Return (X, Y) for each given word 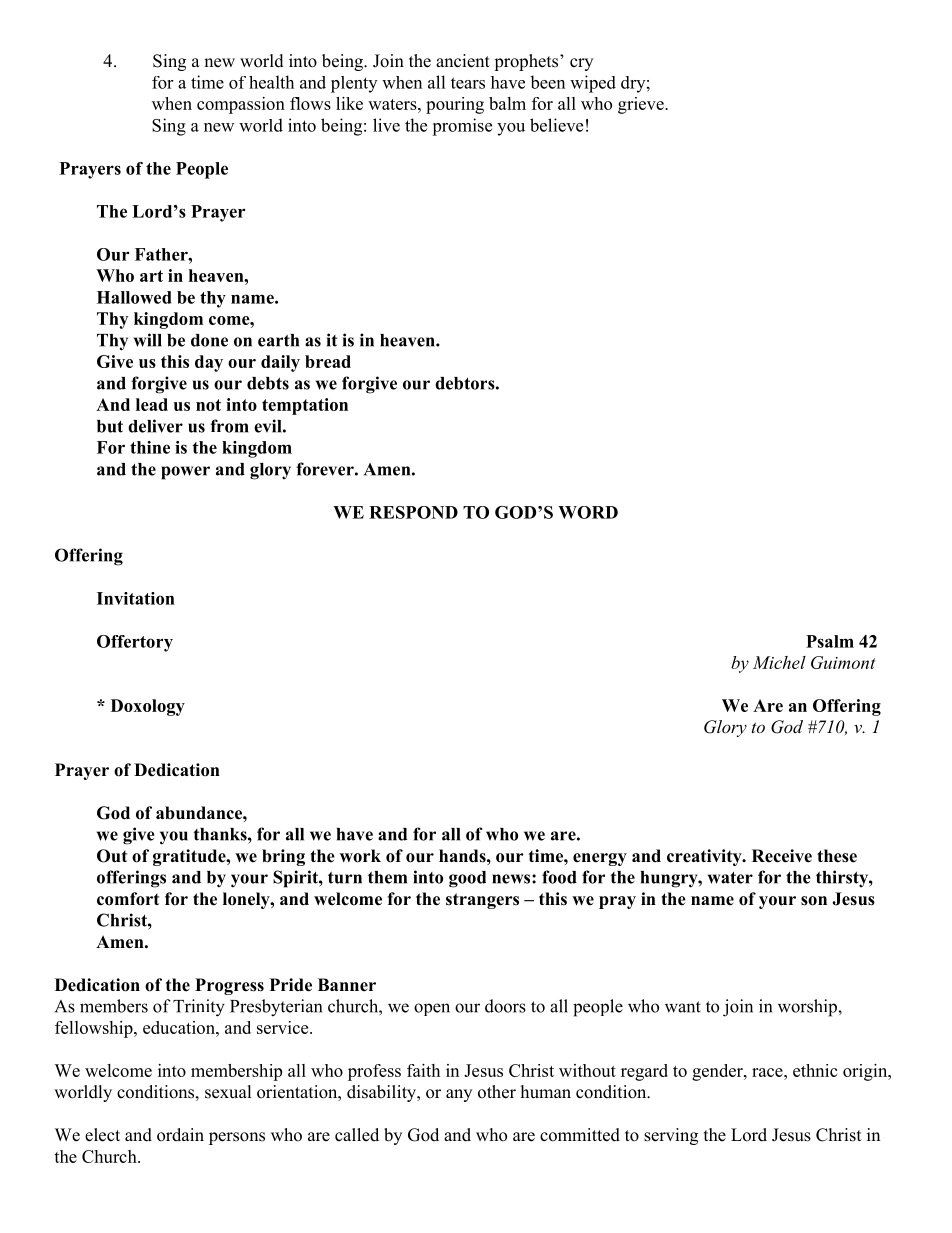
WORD (588, 512)
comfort (128, 899)
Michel (779, 662)
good (467, 879)
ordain (180, 1135)
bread (328, 361)
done (209, 340)
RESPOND (413, 512)
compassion (241, 105)
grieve (642, 105)
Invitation (136, 598)
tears (468, 83)
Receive (782, 856)
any (459, 1095)
